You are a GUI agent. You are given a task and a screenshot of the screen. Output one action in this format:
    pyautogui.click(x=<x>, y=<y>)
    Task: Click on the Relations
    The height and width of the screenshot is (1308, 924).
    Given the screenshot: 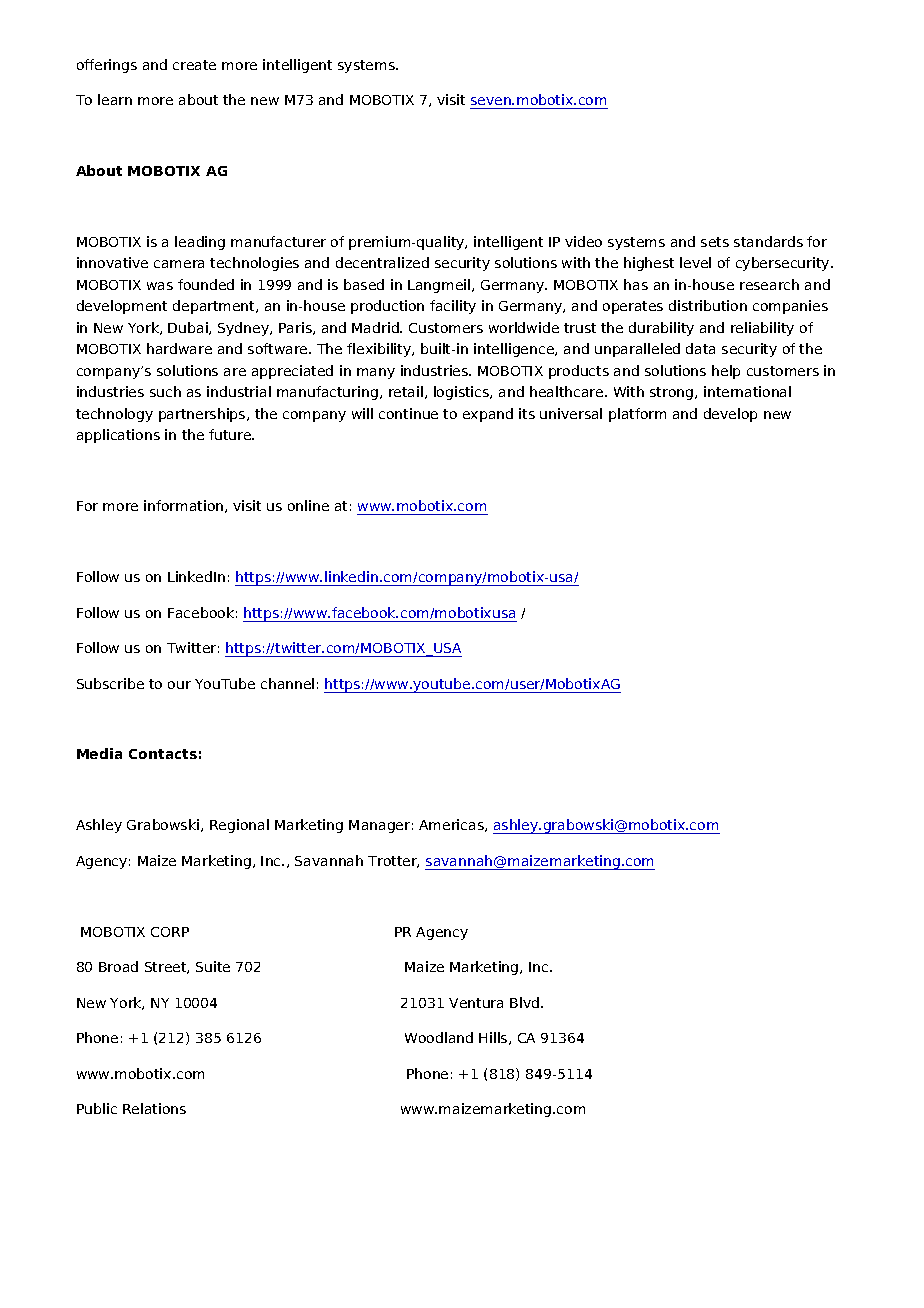 What is the action you would take?
    pyautogui.click(x=154, y=1108)
